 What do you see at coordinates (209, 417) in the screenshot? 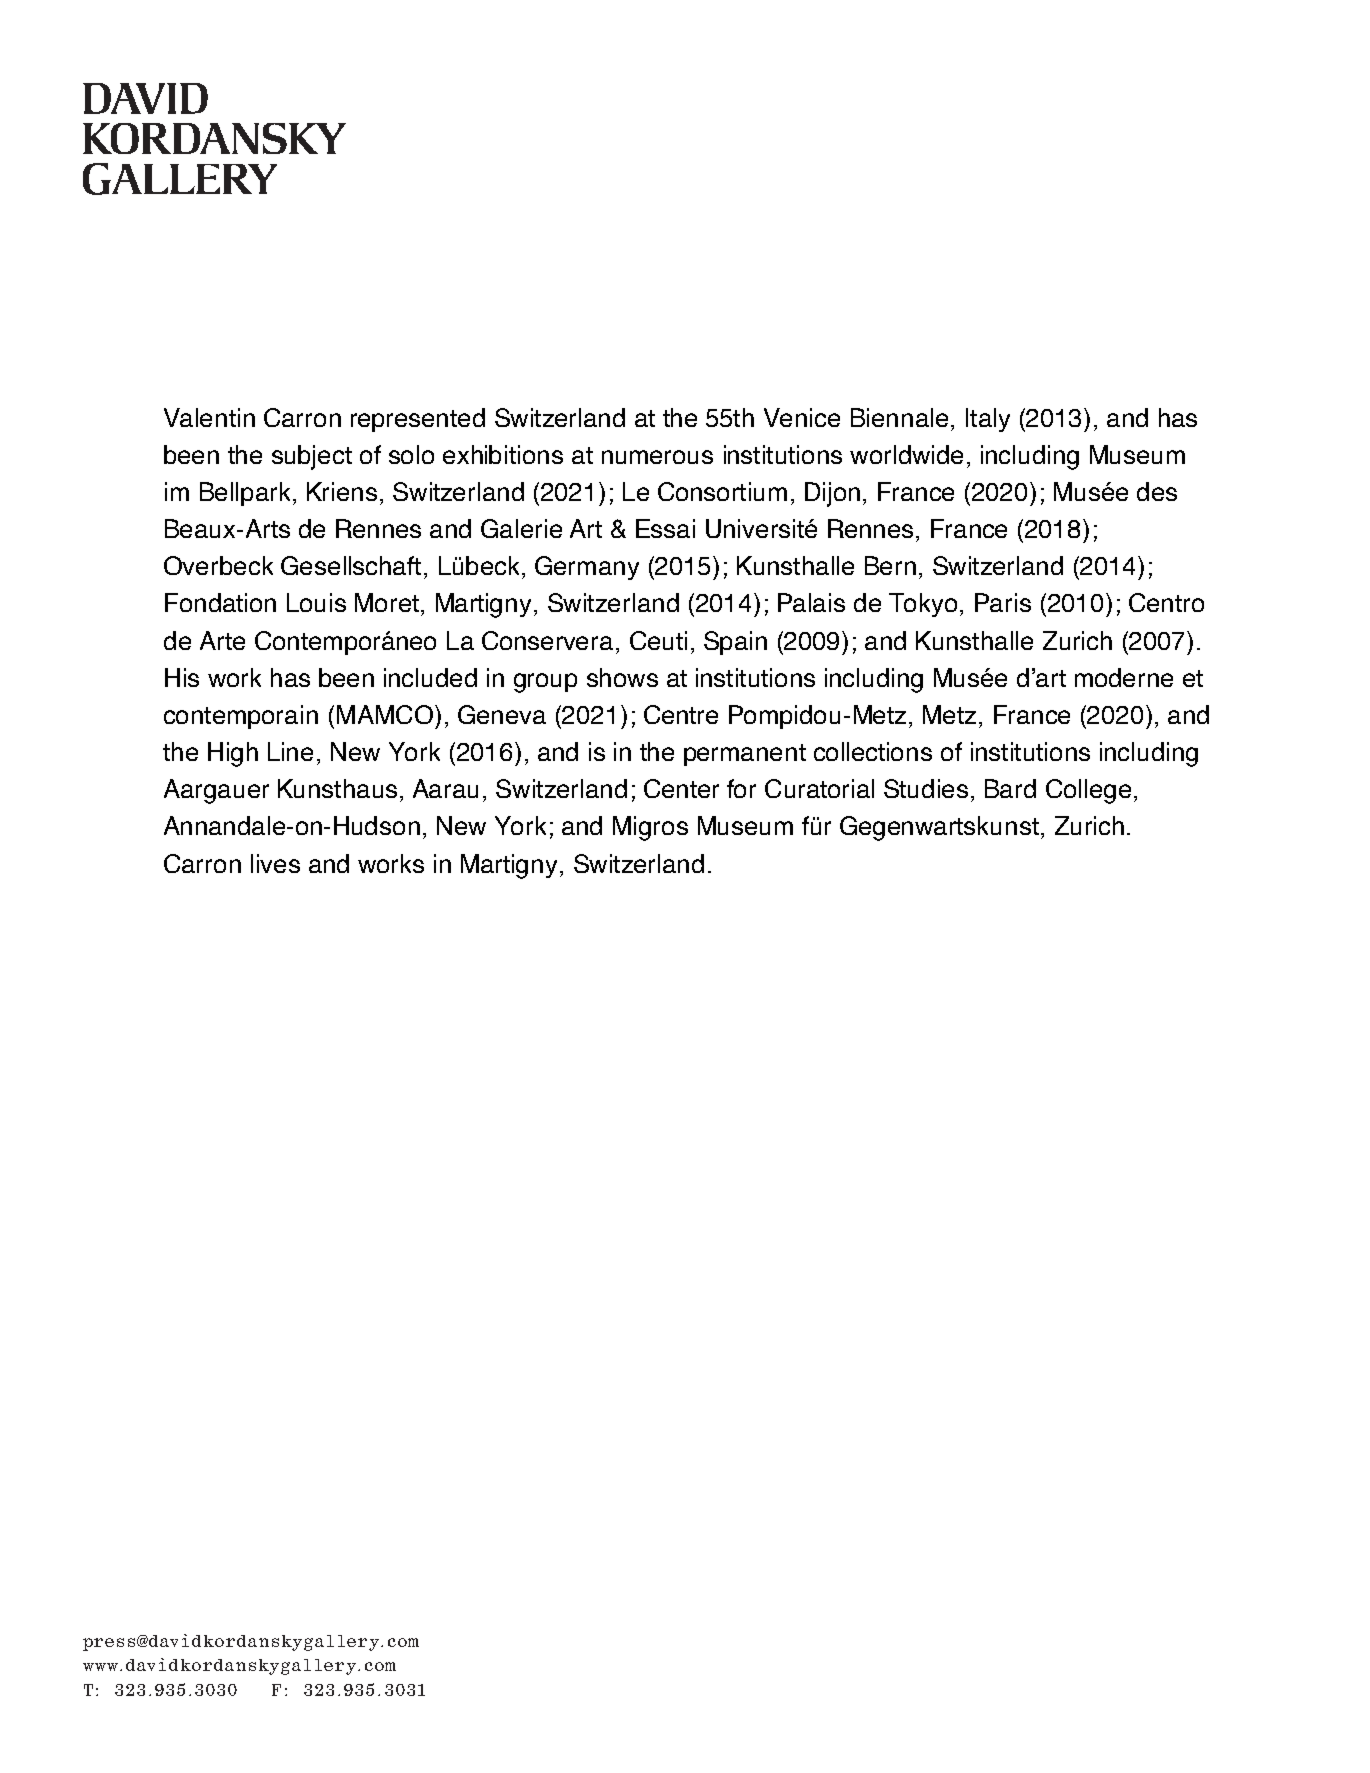
I see `Valentin` at bounding box center [209, 417].
